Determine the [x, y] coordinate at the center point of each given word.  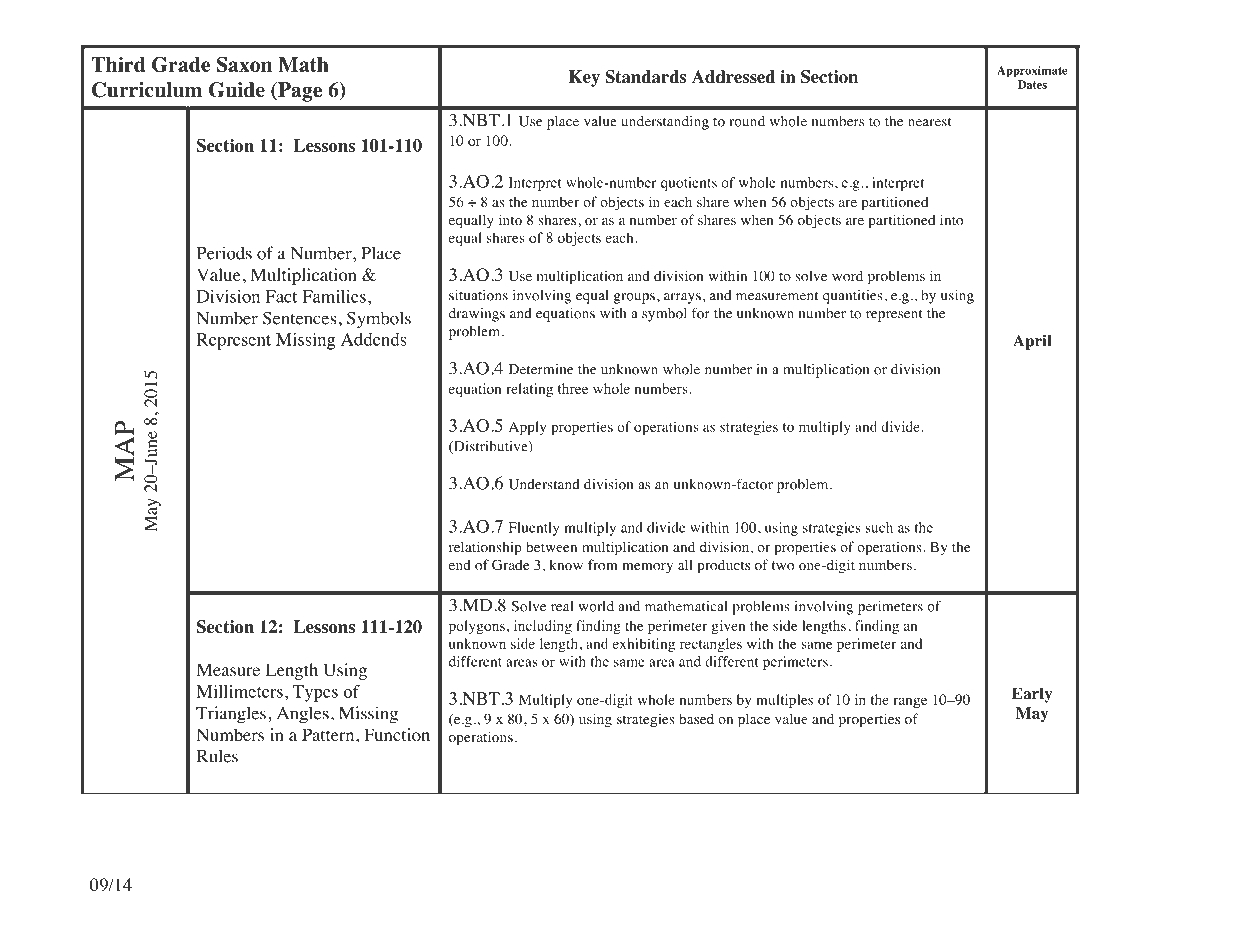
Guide [237, 90]
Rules [217, 756]
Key [584, 78]
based [696, 718]
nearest [930, 122]
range [910, 702]
